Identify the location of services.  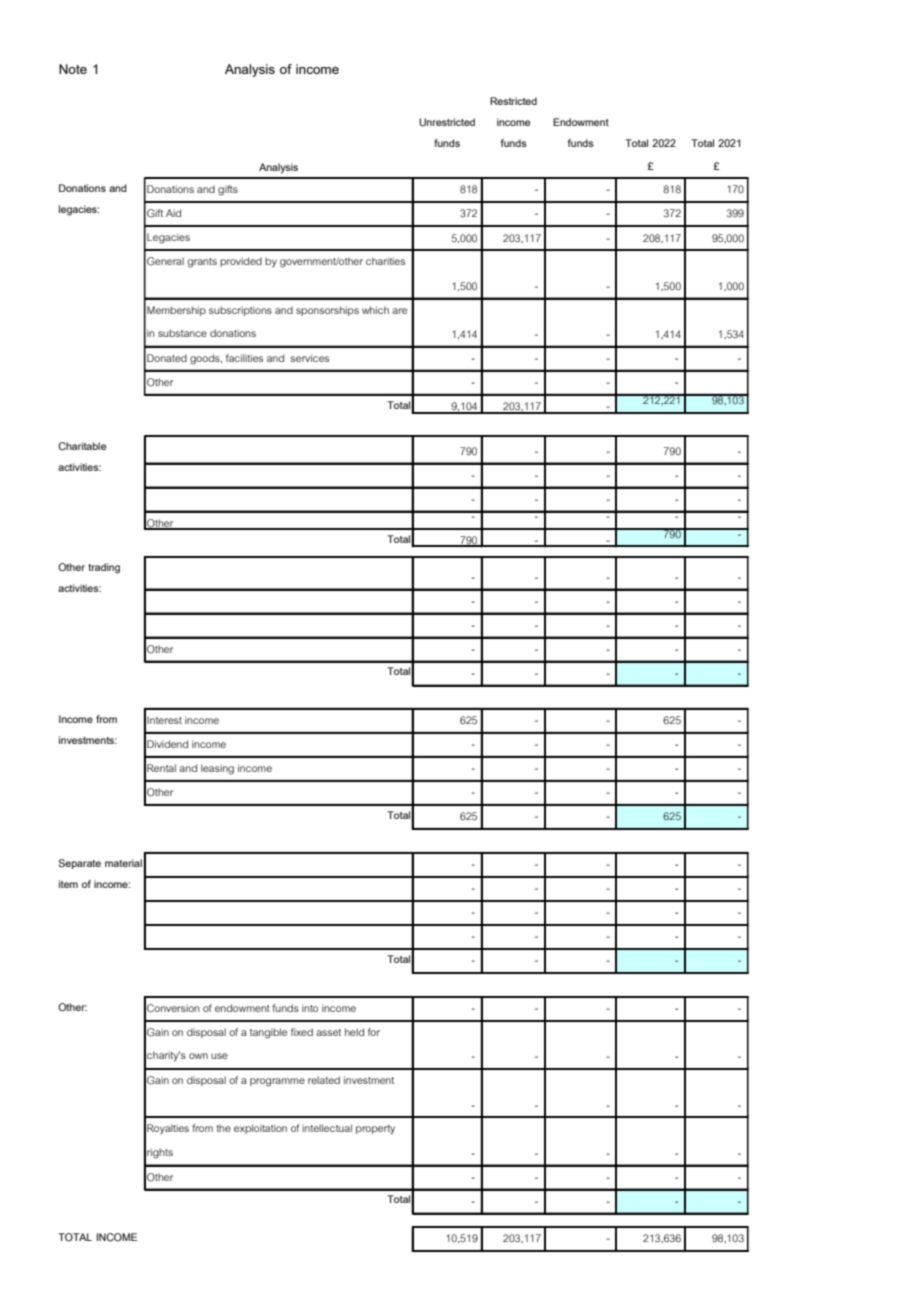
(310, 358).
